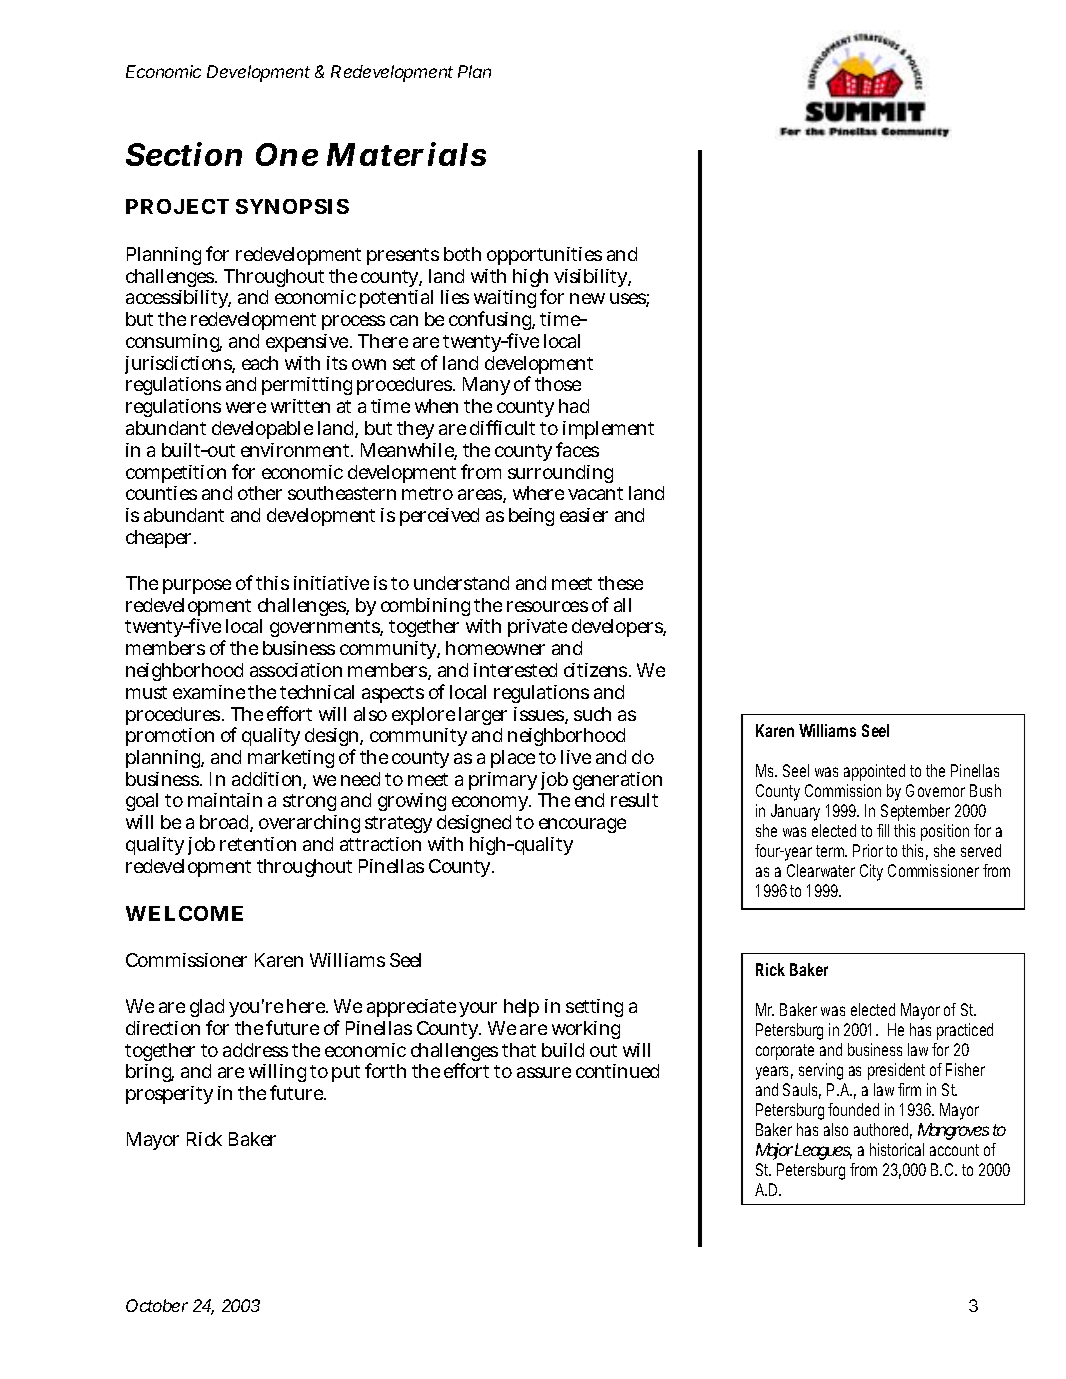 The width and height of the screenshot is (1066, 1379). Describe the element at coordinates (597, 670) in the screenshot. I see `citizens` at that location.
